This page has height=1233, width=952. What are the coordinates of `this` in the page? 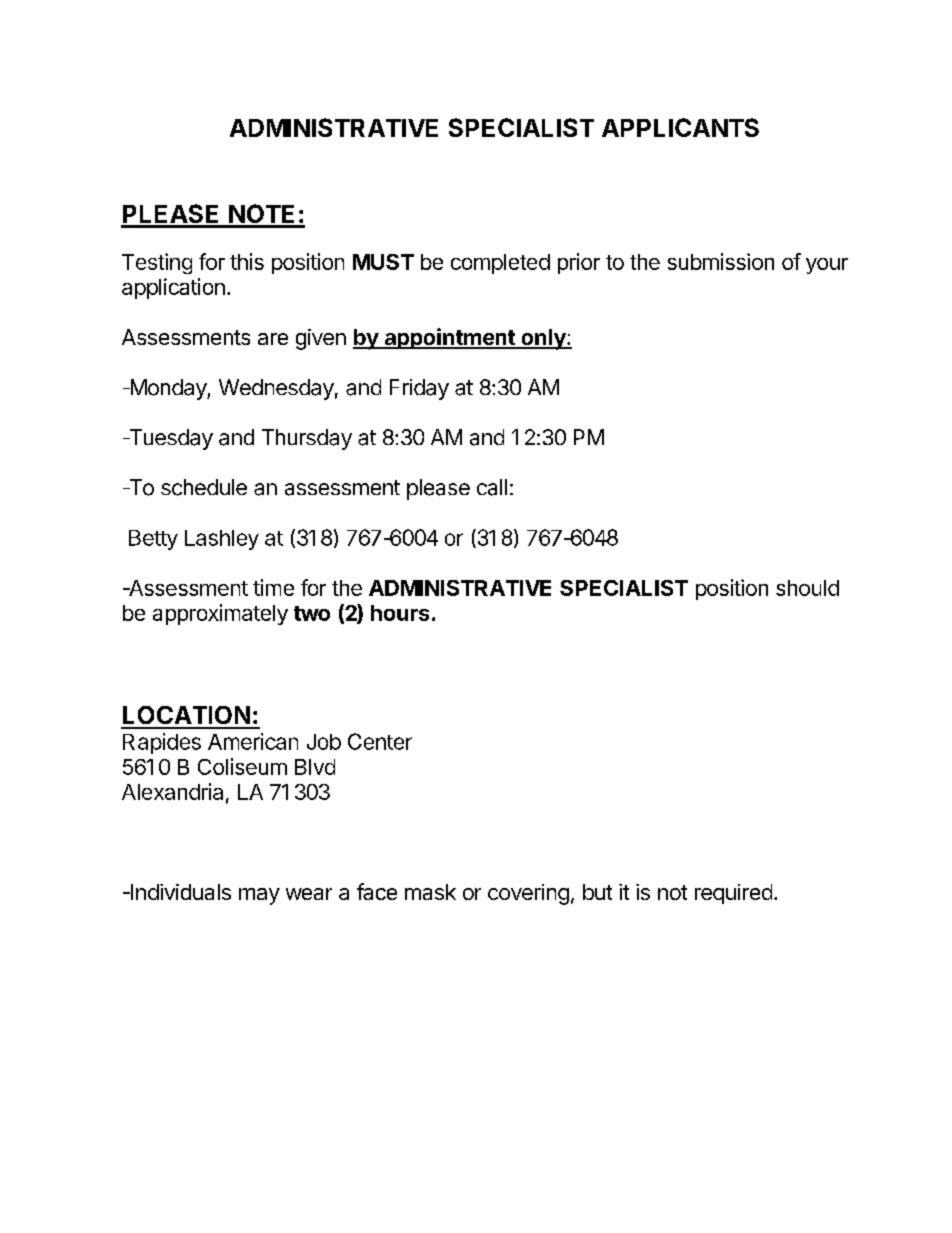 It's located at (247, 261).
